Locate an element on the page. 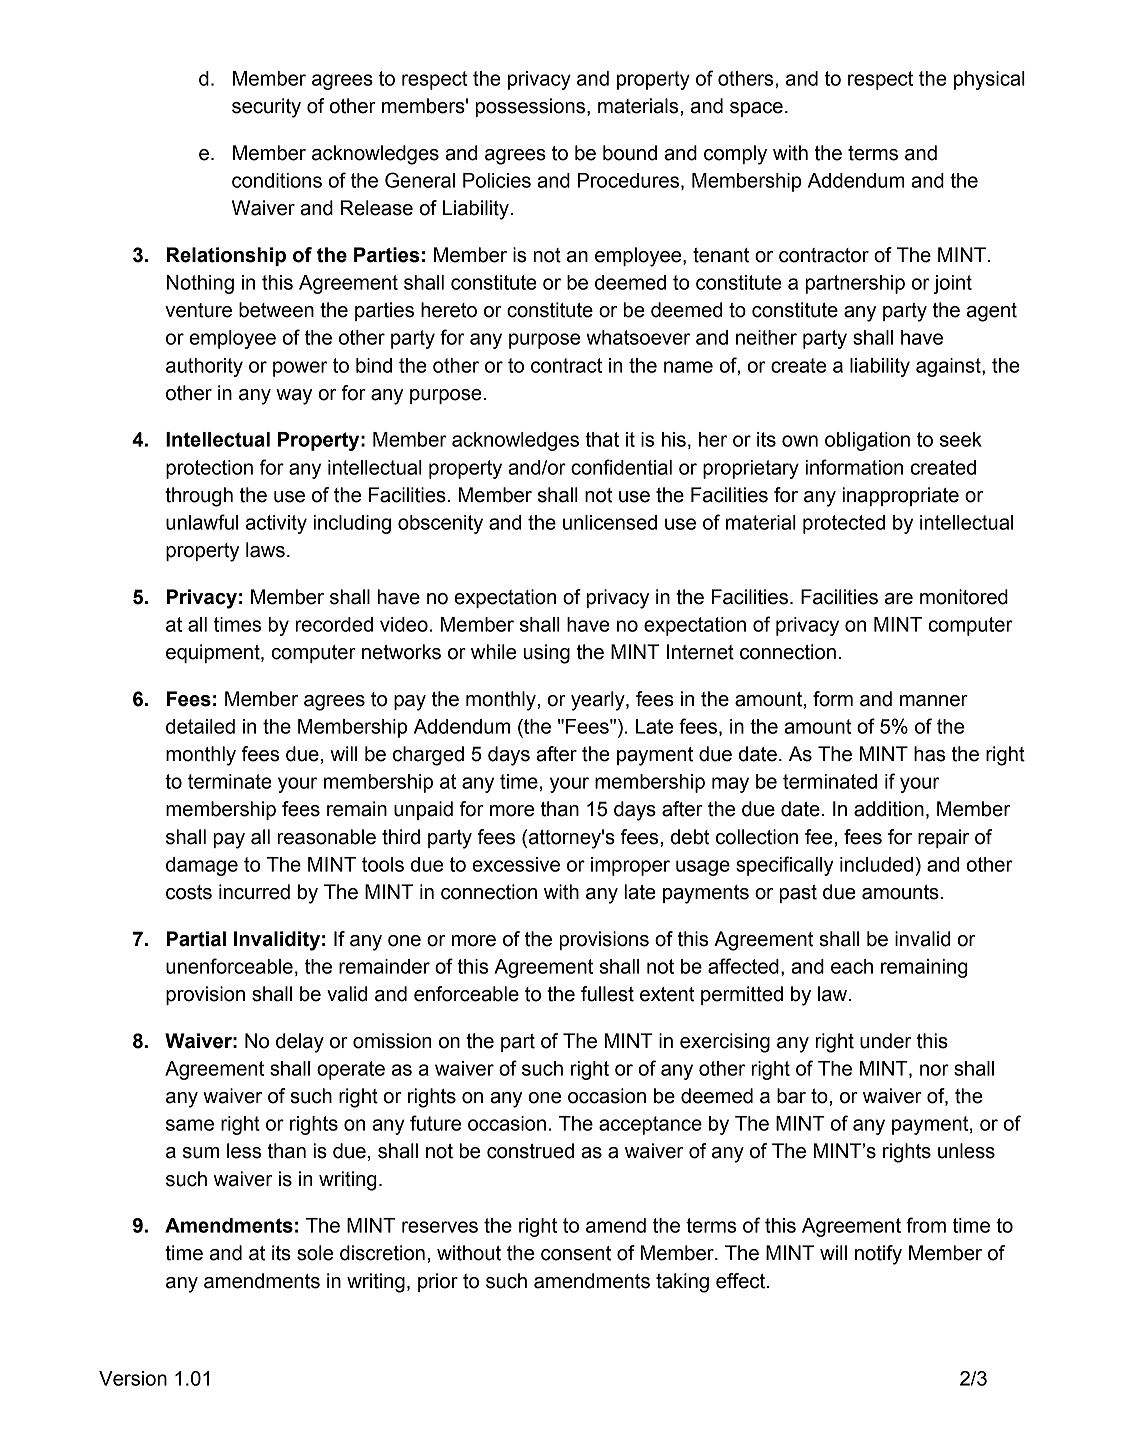  each is located at coordinates (852, 966).
